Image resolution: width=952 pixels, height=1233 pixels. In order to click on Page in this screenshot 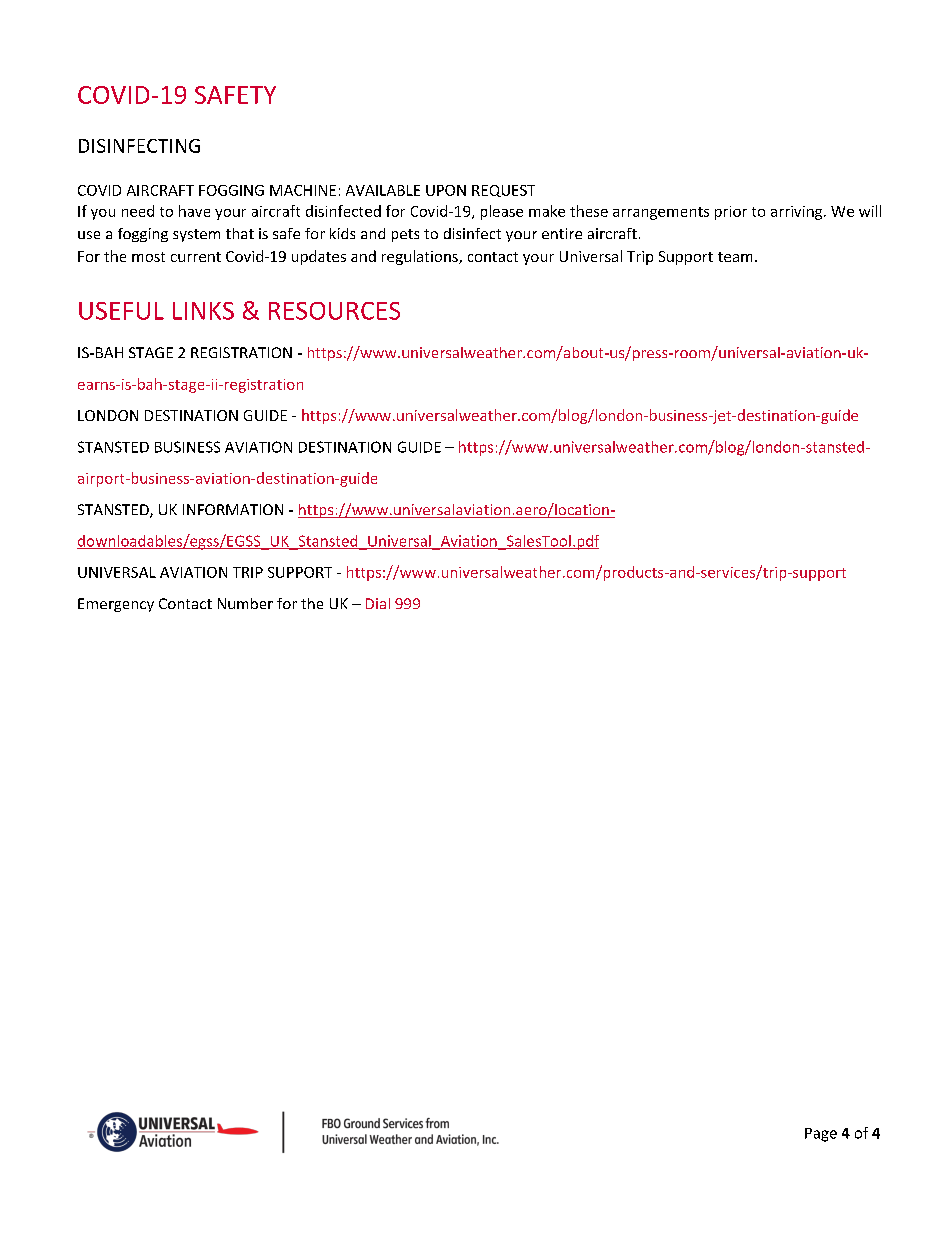, I will do `click(821, 1135)`.
